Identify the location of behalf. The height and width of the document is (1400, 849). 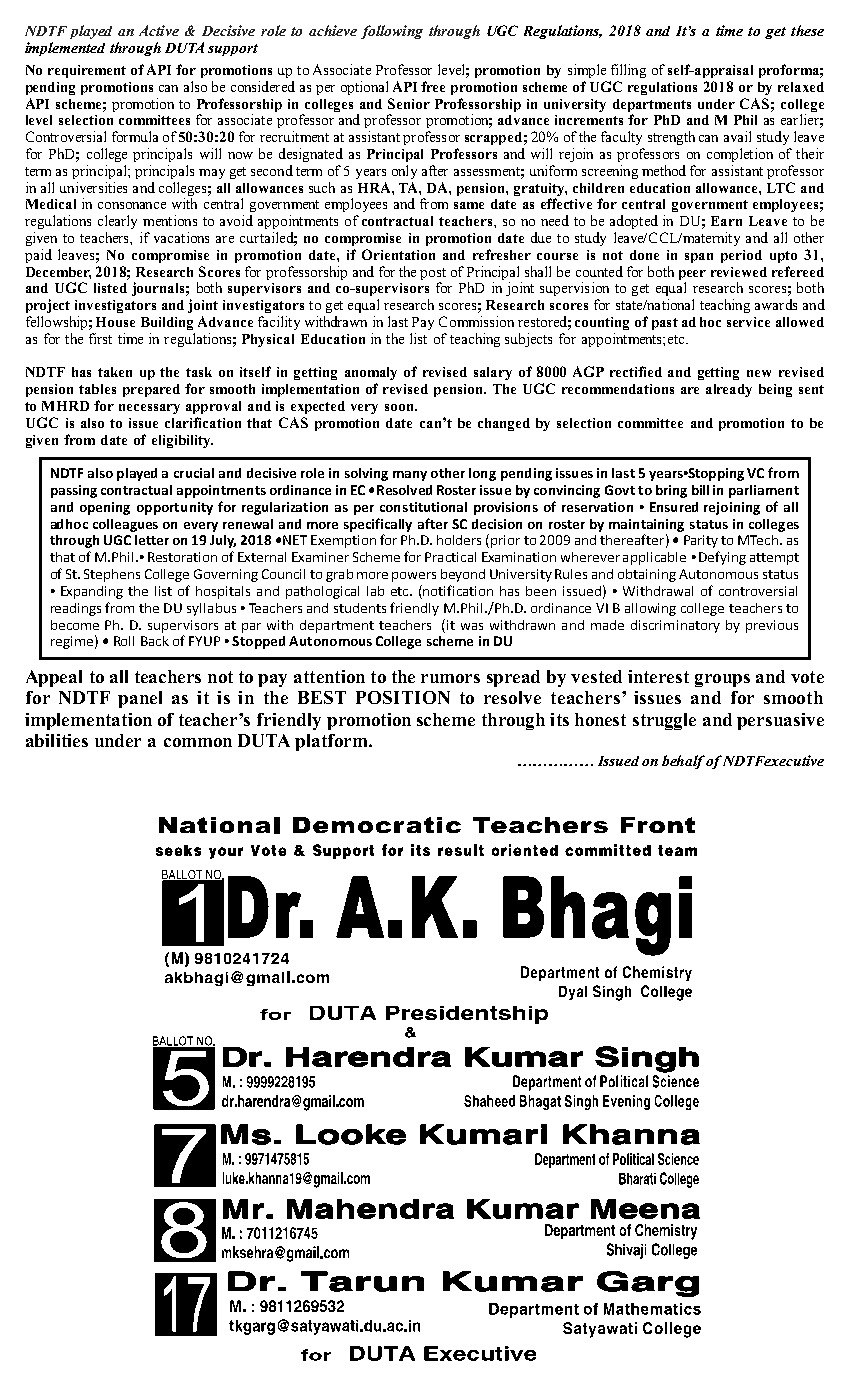
(684, 762).
